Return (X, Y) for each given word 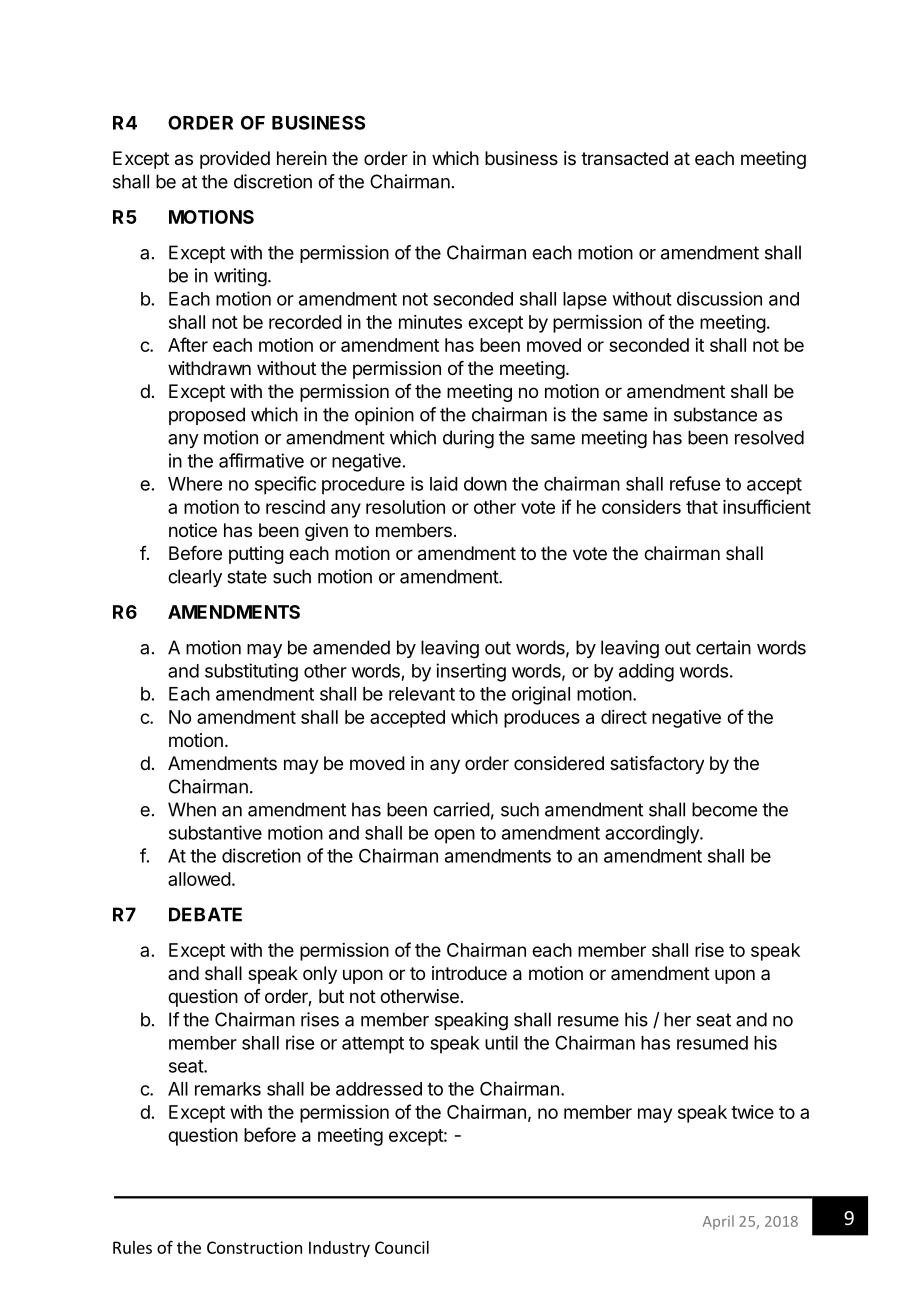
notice (193, 530)
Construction (254, 1247)
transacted (624, 158)
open (454, 836)
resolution (405, 507)
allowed (199, 879)
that (702, 507)
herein (302, 158)
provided (235, 160)
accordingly (653, 834)
